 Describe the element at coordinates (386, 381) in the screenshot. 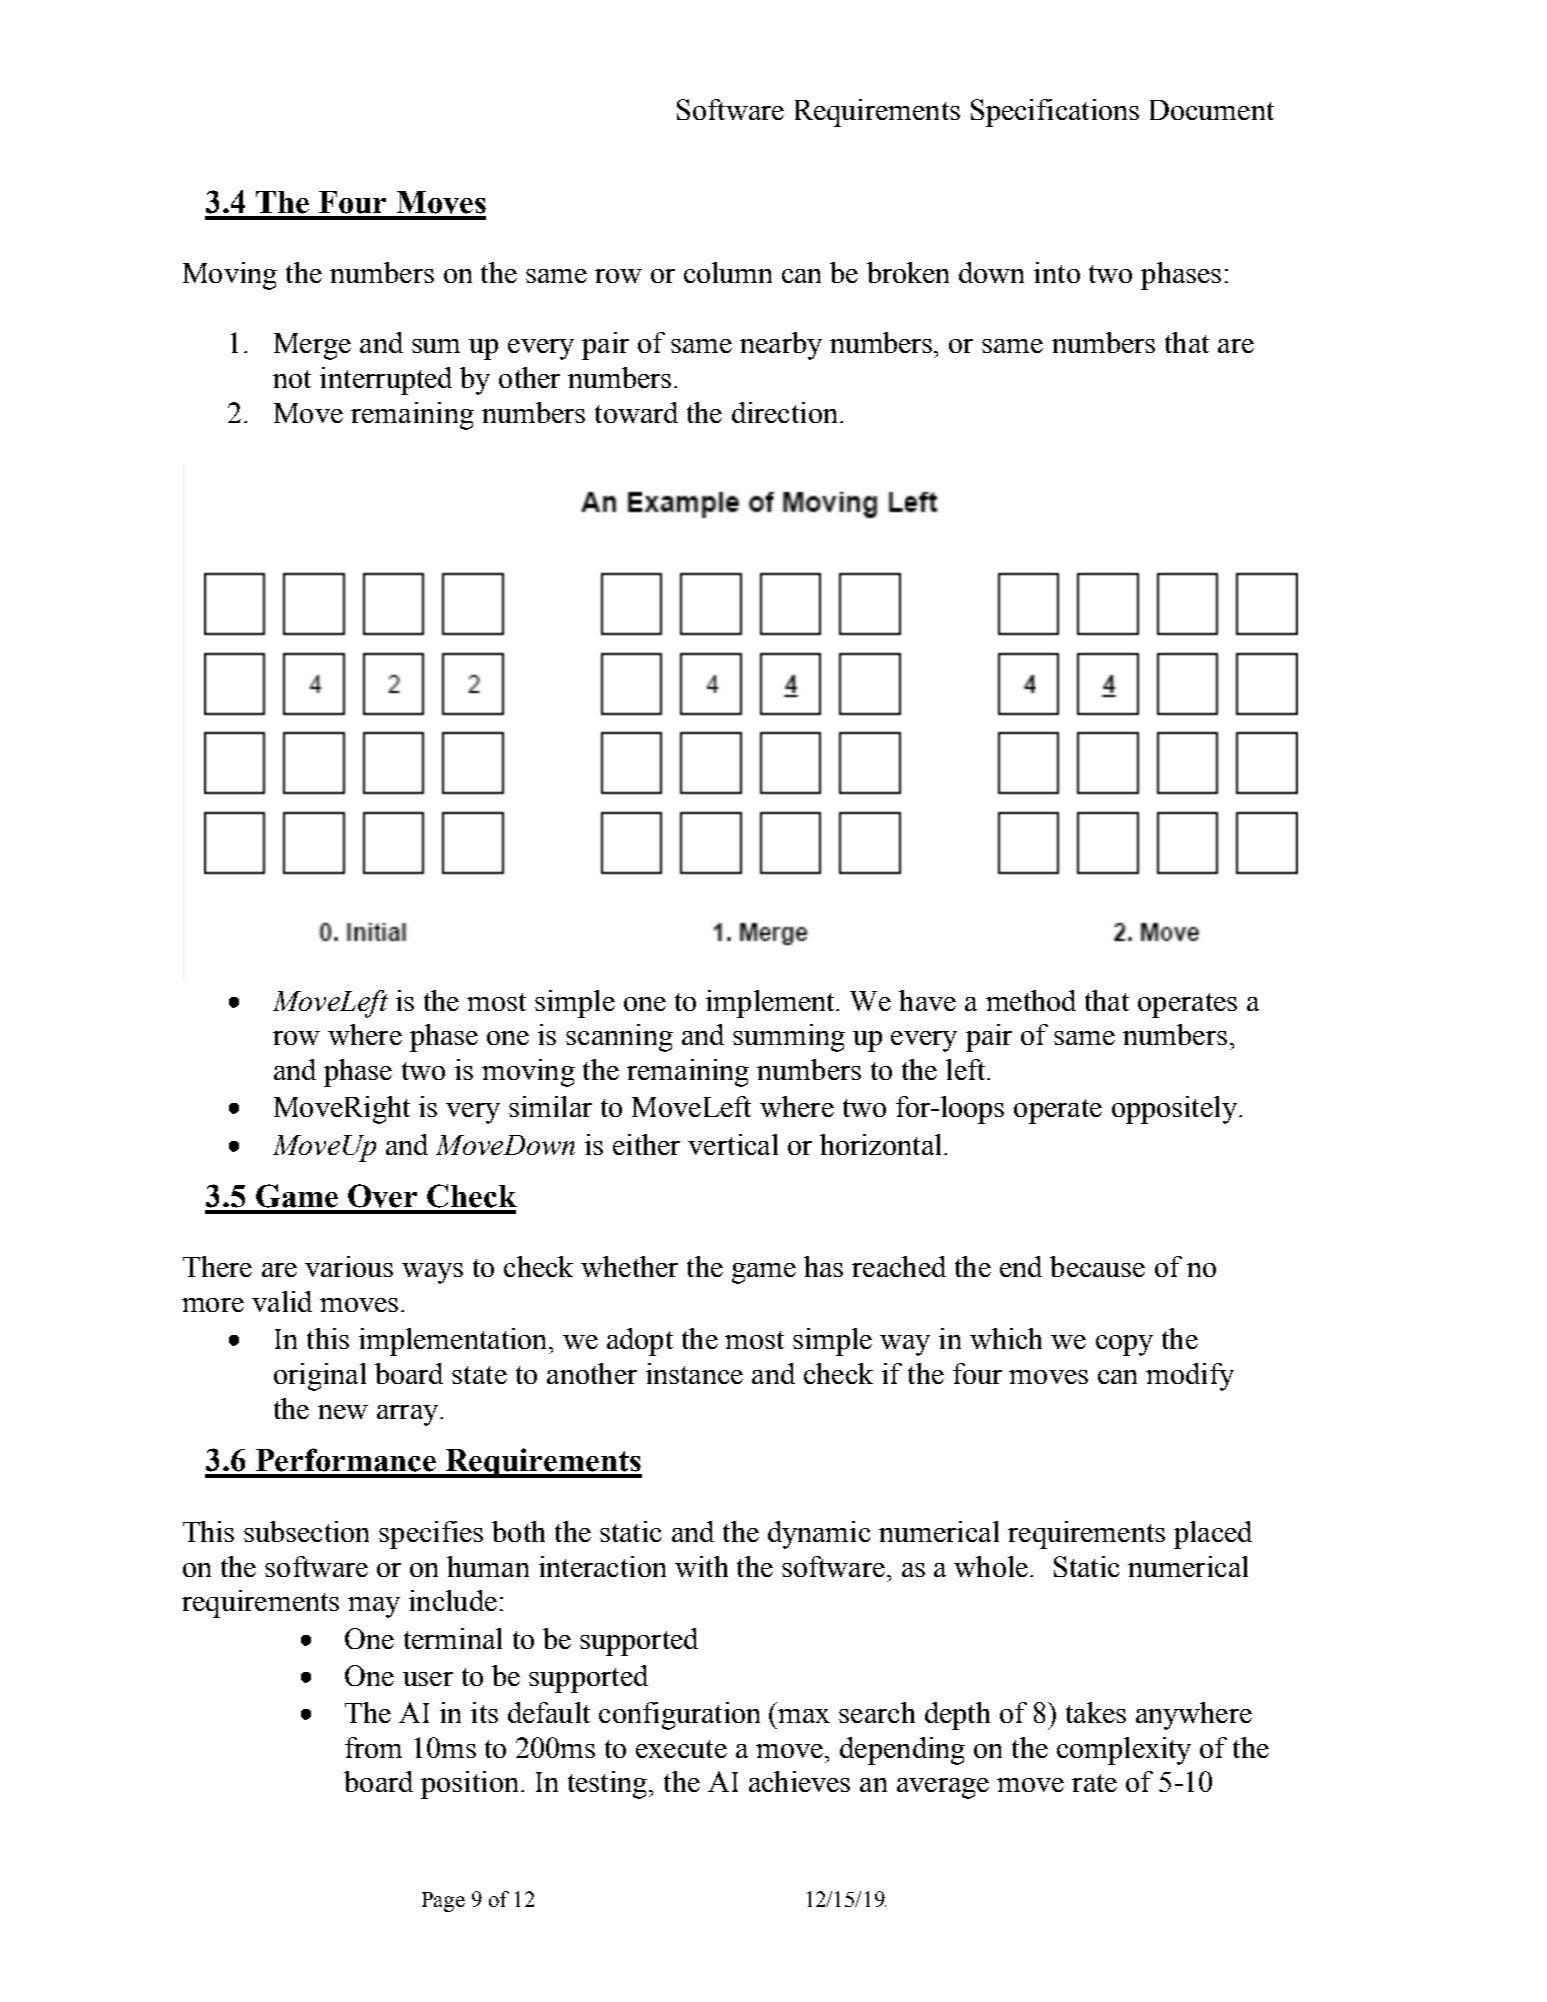

I see `interrupted` at that location.
